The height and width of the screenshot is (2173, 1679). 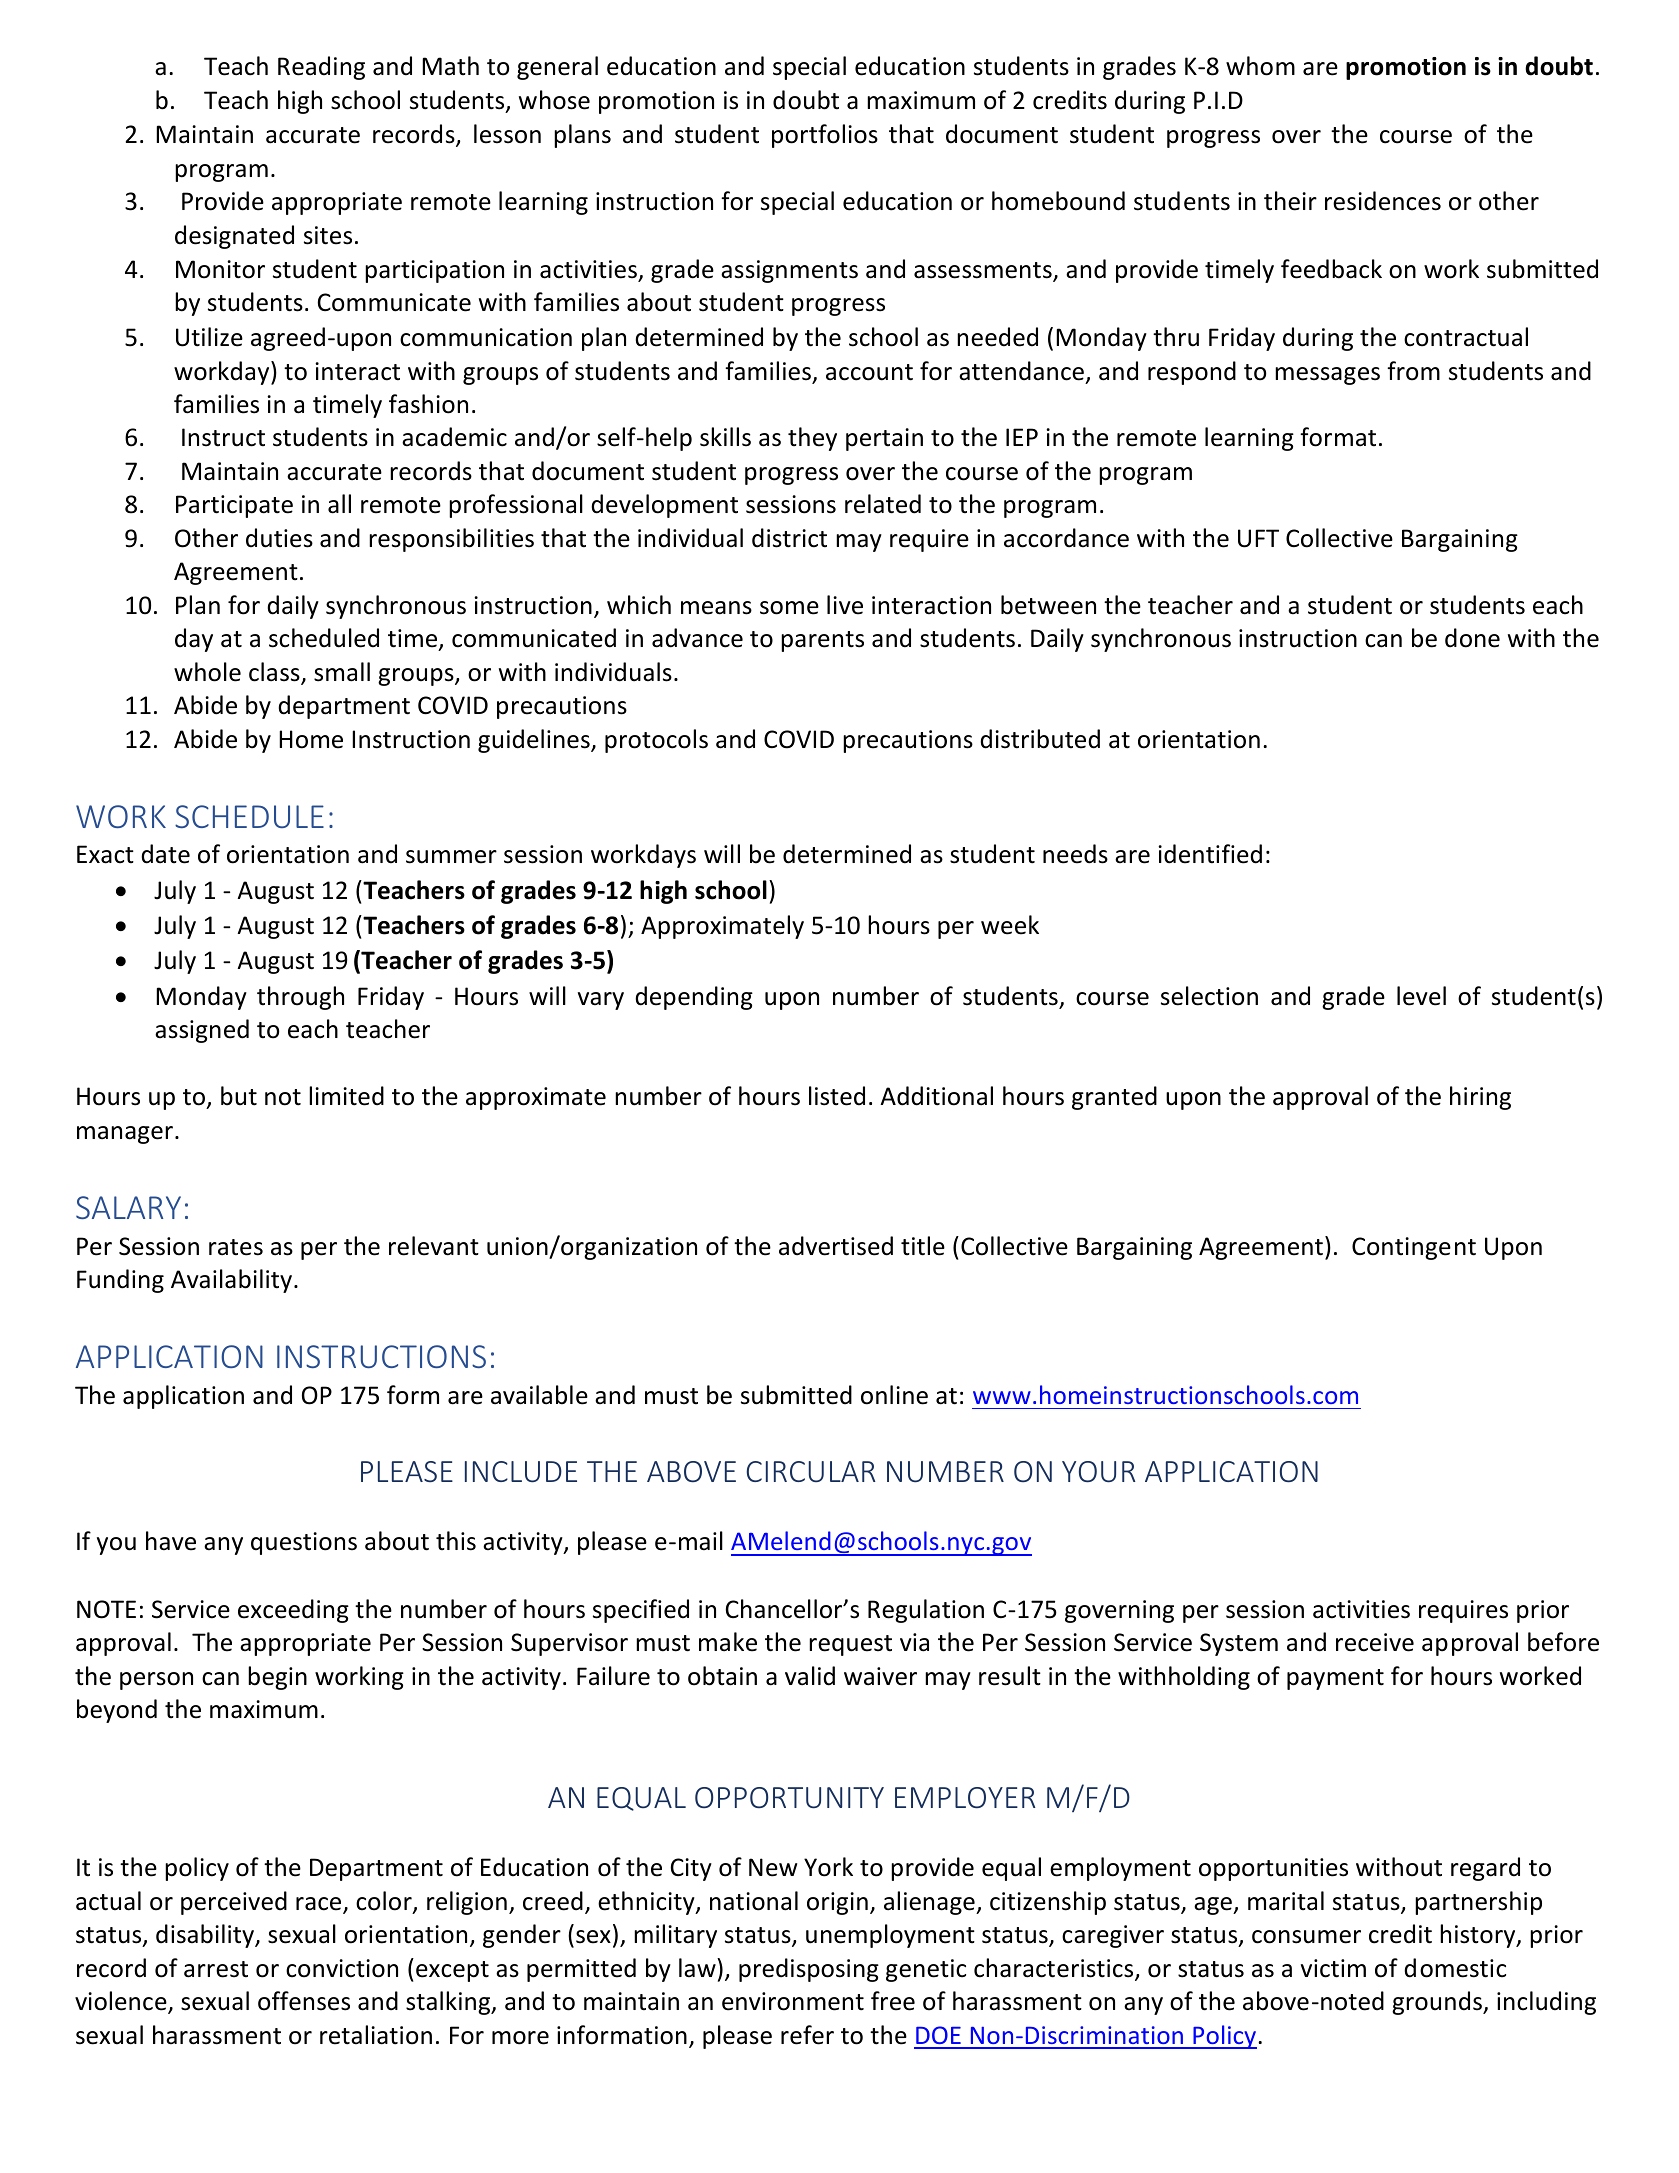 What do you see at coordinates (837, 1096) in the screenshot?
I see `listed` at bounding box center [837, 1096].
